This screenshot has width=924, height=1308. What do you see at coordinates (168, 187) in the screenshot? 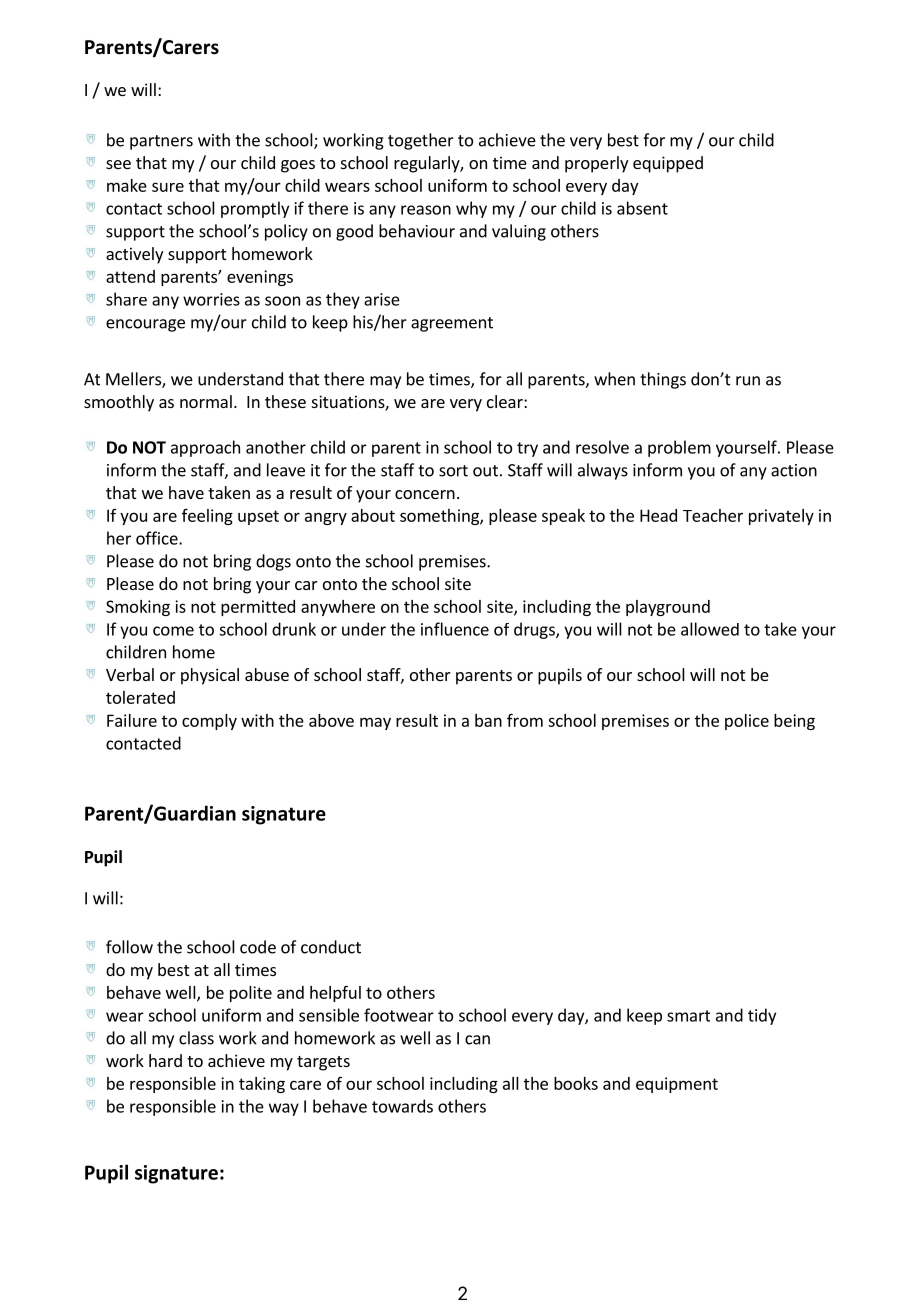
I see `sure` at bounding box center [168, 187].
